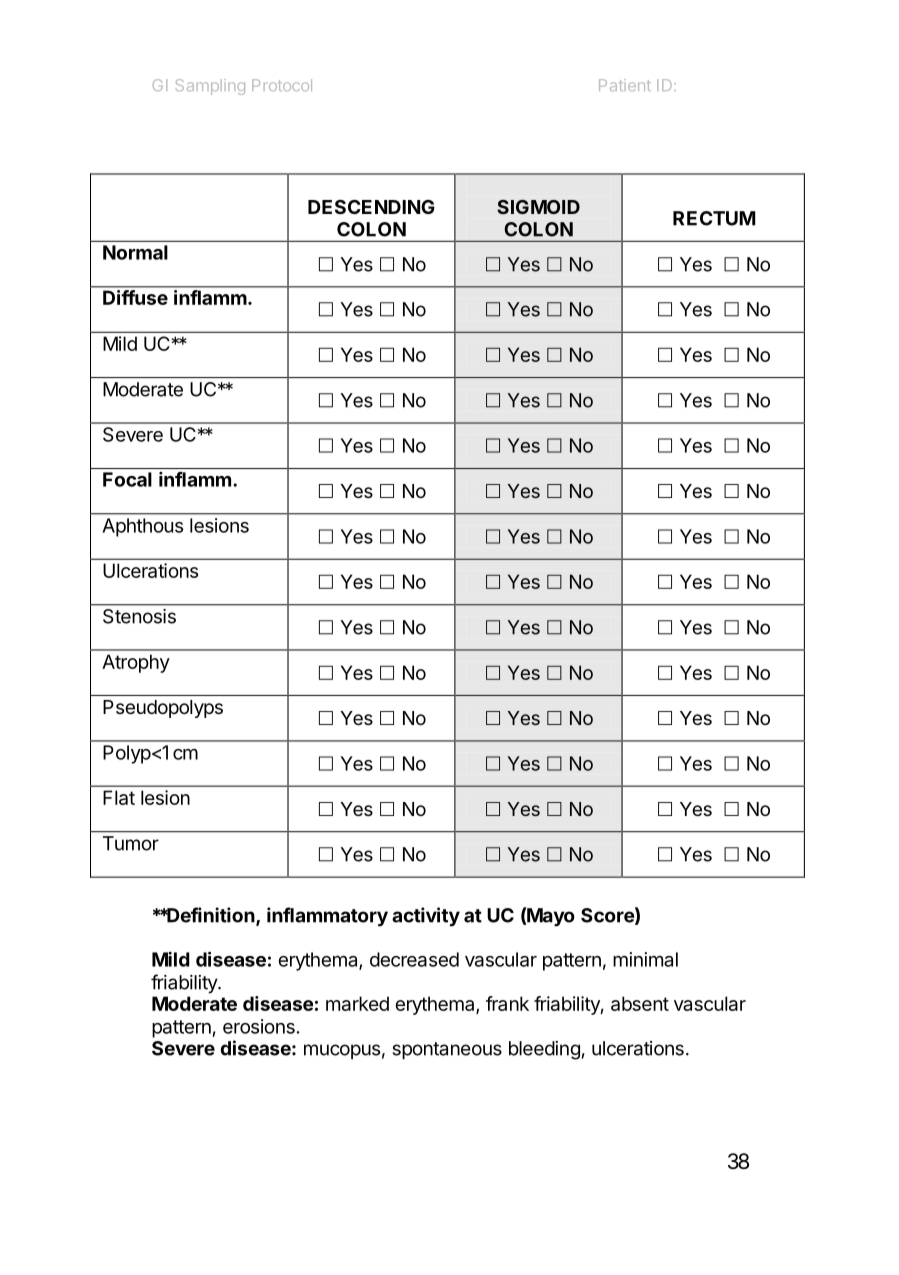  I want to click on Sampling, so click(210, 87).
